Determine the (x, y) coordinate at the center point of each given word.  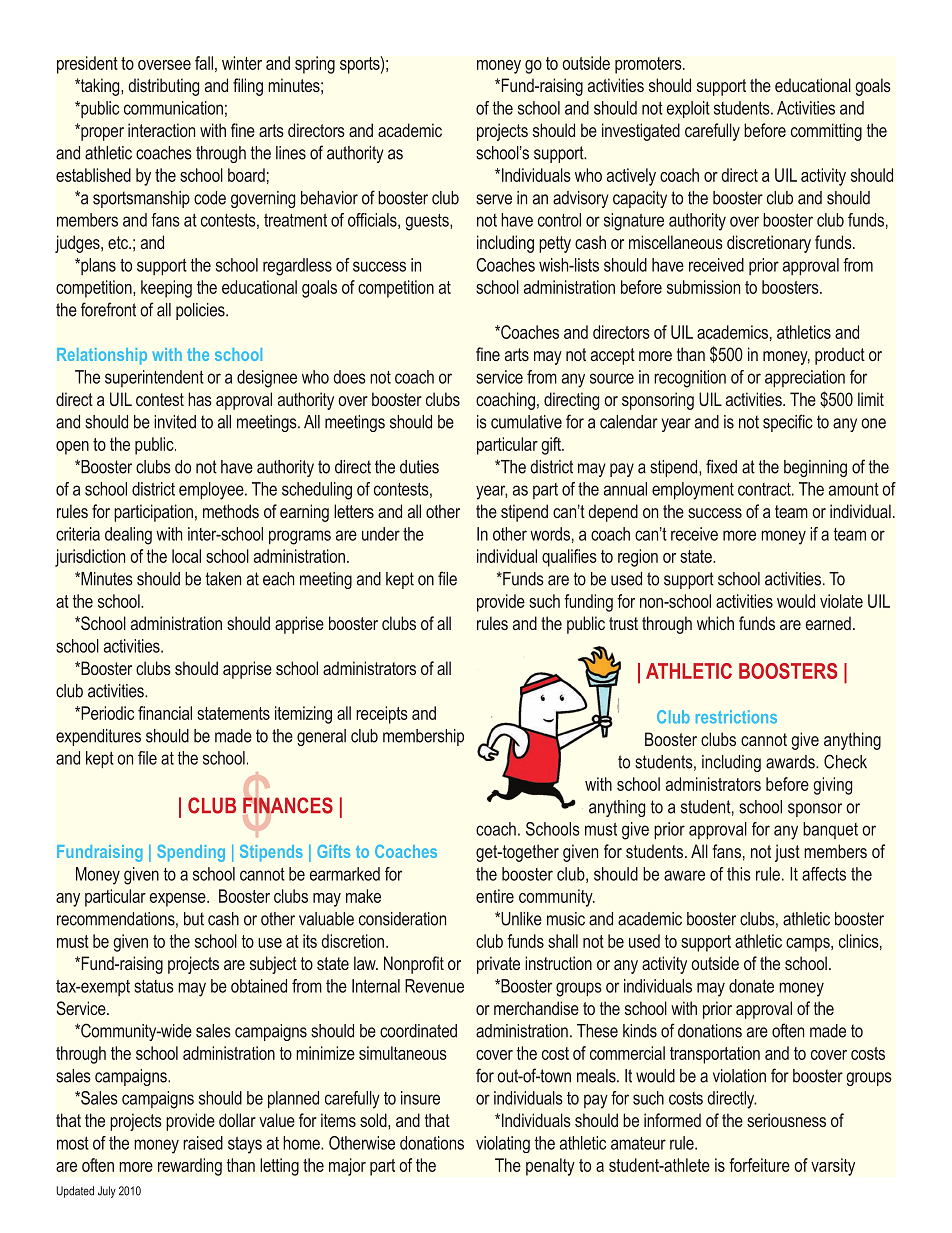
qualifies (569, 558)
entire (495, 896)
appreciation (805, 378)
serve (494, 199)
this (739, 874)
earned (828, 623)
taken (223, 579)
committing (826, 132)
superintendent (154, 378)
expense (179, 900)
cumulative (526, 422)
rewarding (190, 1167)
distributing (163, 87)
